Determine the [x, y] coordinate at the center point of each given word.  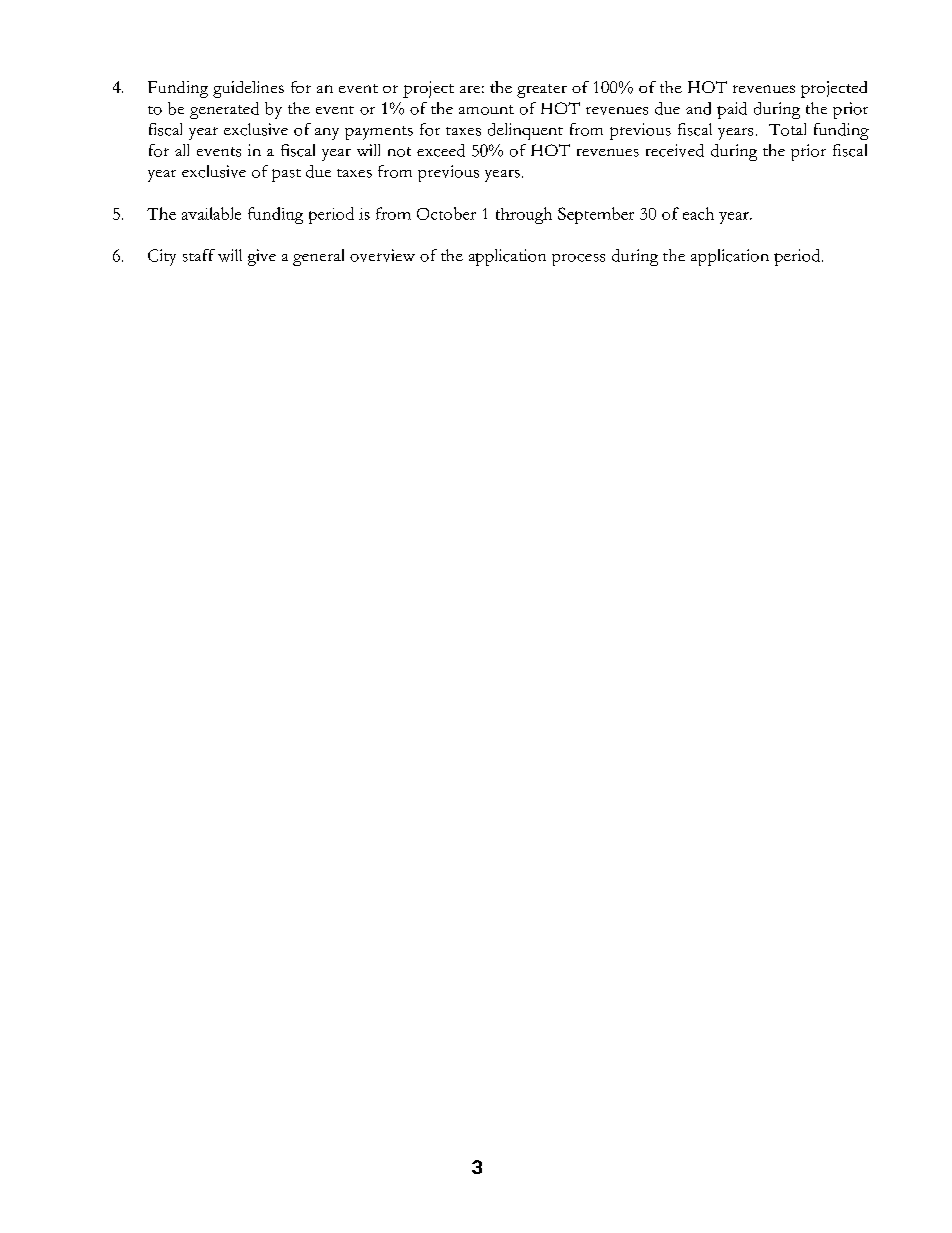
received [675, 150]
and [698, 108]
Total [787, 129]
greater [542, 91]
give [262, 257]
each [698, 213]
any [327, 134]
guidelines [248, 89]
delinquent [525, 131]
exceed [441, 150]
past [286, 175]
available [211, 213]
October [446, 213]
